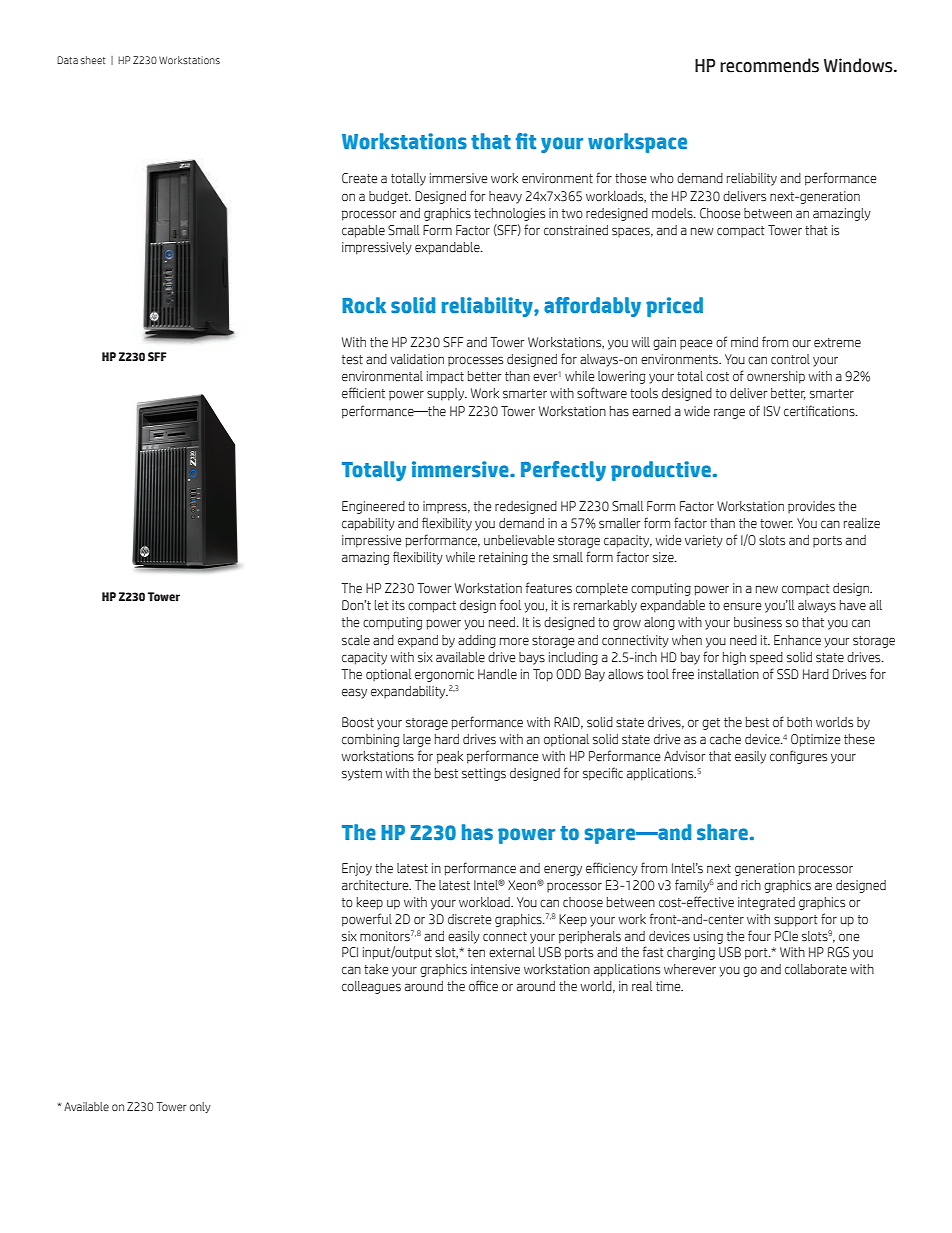 The width and height of the screenshot is (952, 1233). Describe the element at coordinates (358, 722) in the screenshot. I see `Boost` at that location.
